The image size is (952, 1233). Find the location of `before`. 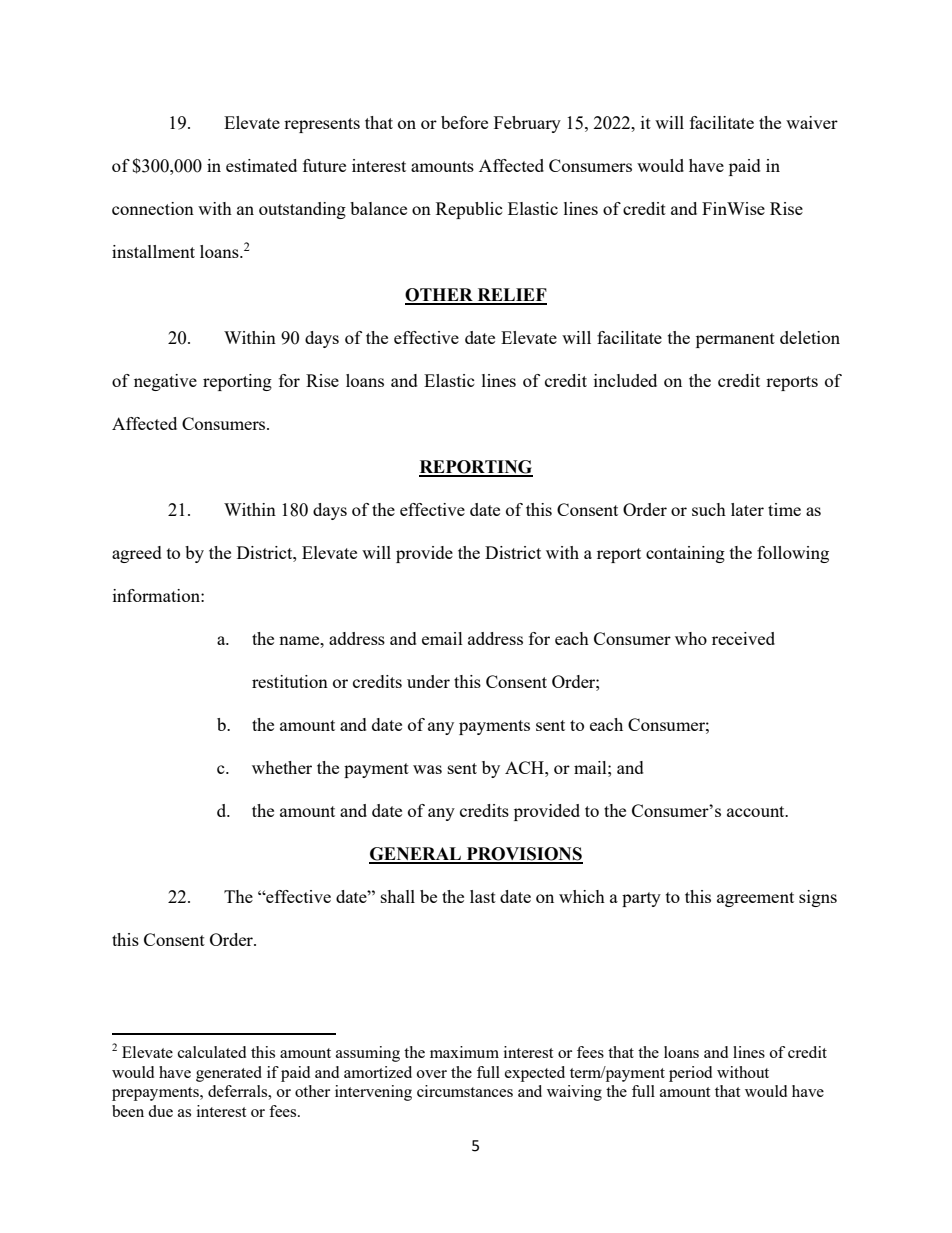

before is located at coordinates (464, 122).
